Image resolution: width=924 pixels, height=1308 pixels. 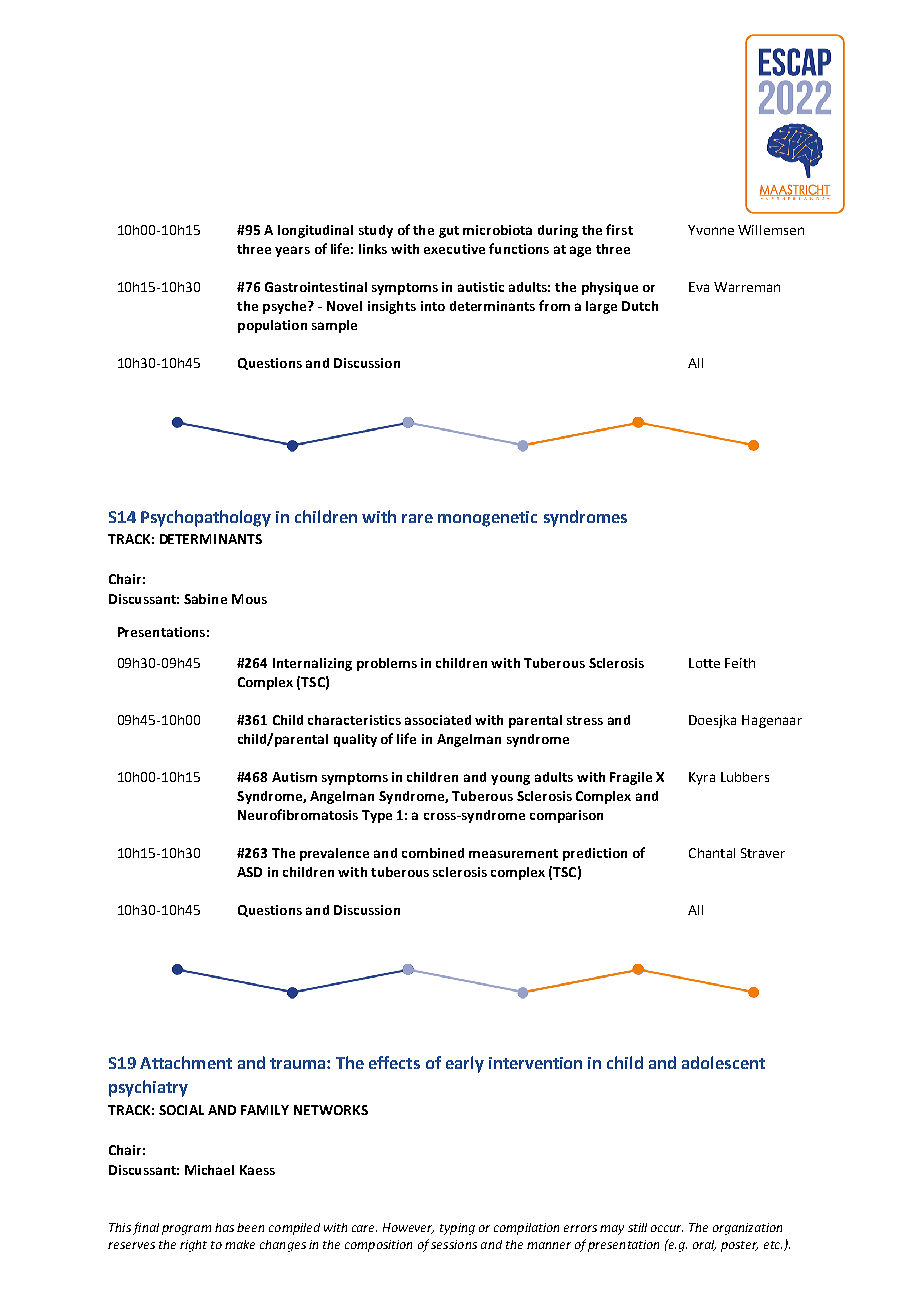 I want to click on years, so click(x=292, y=251).
